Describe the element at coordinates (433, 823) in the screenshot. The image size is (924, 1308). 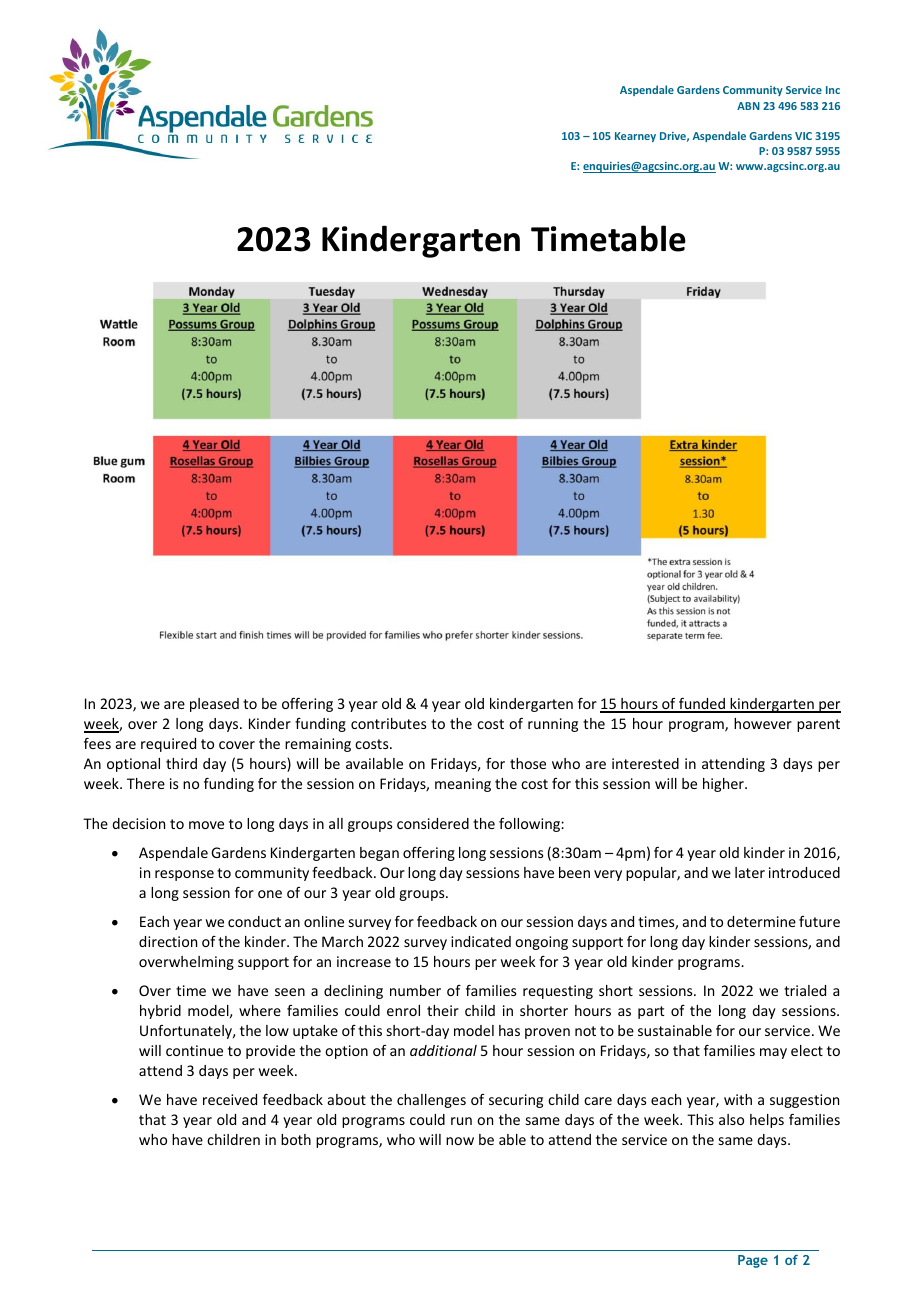
I see `considered` at that location.
